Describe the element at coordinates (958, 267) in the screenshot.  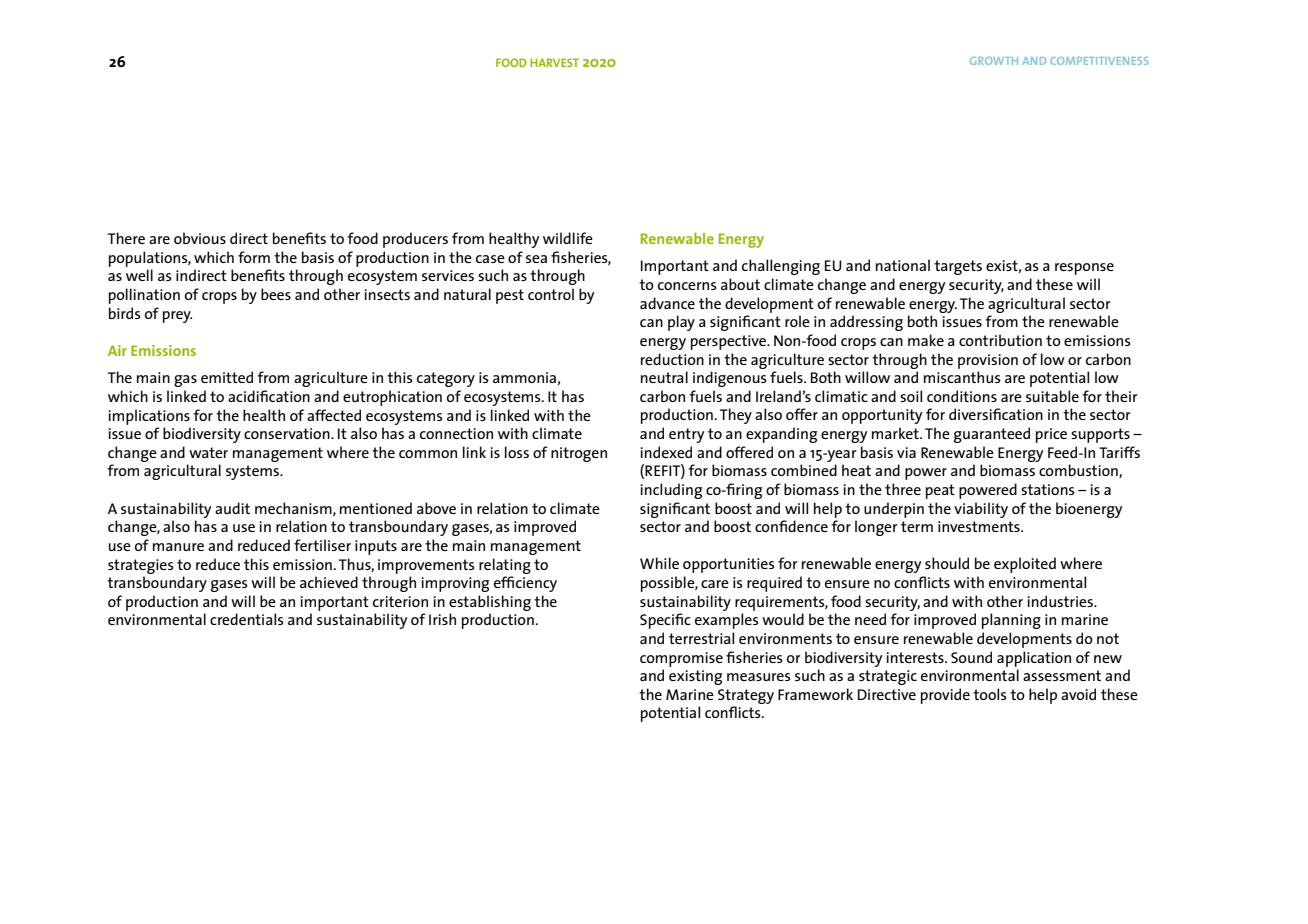
I see `targets` at that location.
